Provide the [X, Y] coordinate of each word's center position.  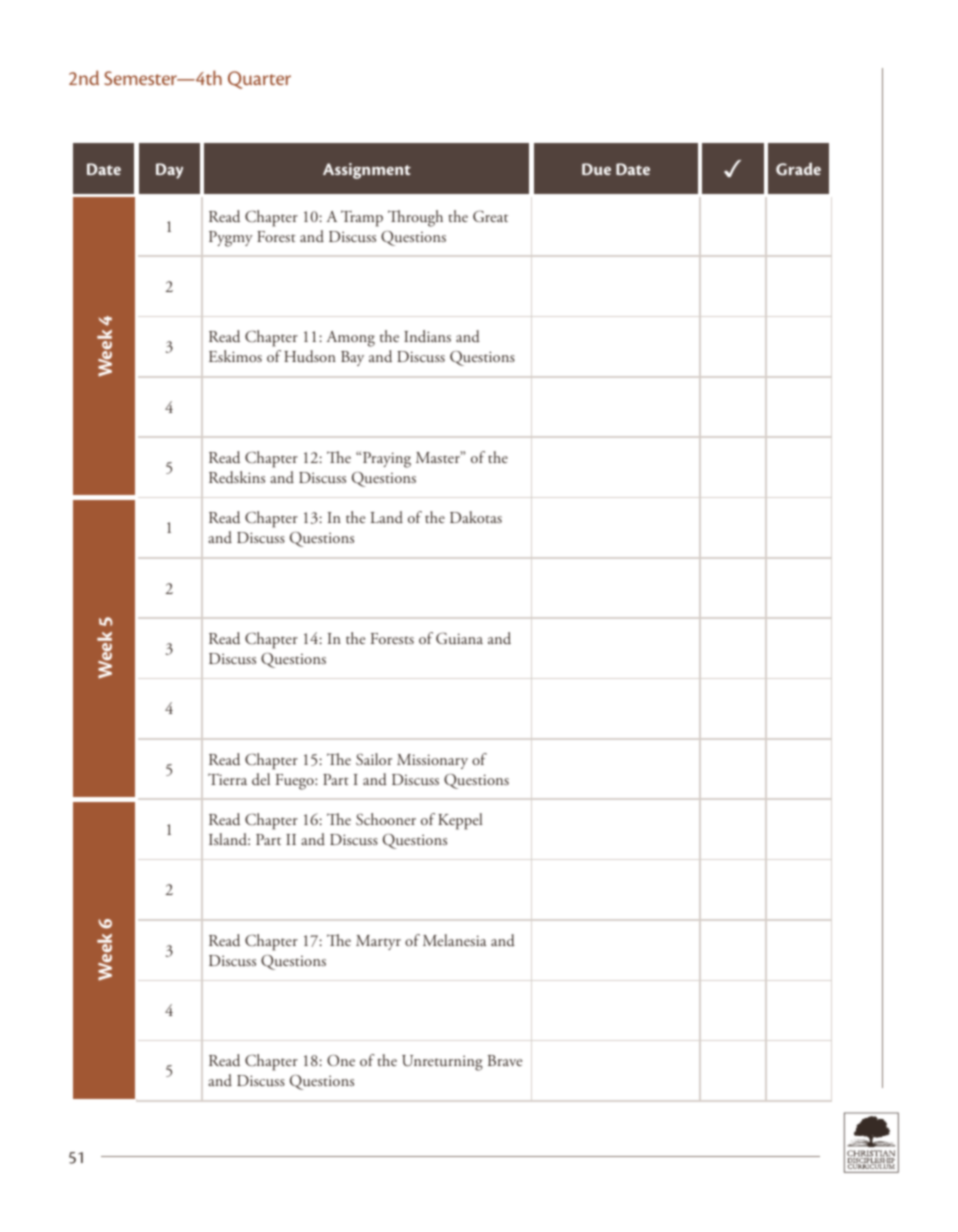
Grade [798, 169]
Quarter [259, 80]
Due [596, 169]
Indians [427, 336]
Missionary [432, 761]
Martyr [378, 942]
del [261, 779]
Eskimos [235, 356]
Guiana [459, 638]
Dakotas [476, 517]
